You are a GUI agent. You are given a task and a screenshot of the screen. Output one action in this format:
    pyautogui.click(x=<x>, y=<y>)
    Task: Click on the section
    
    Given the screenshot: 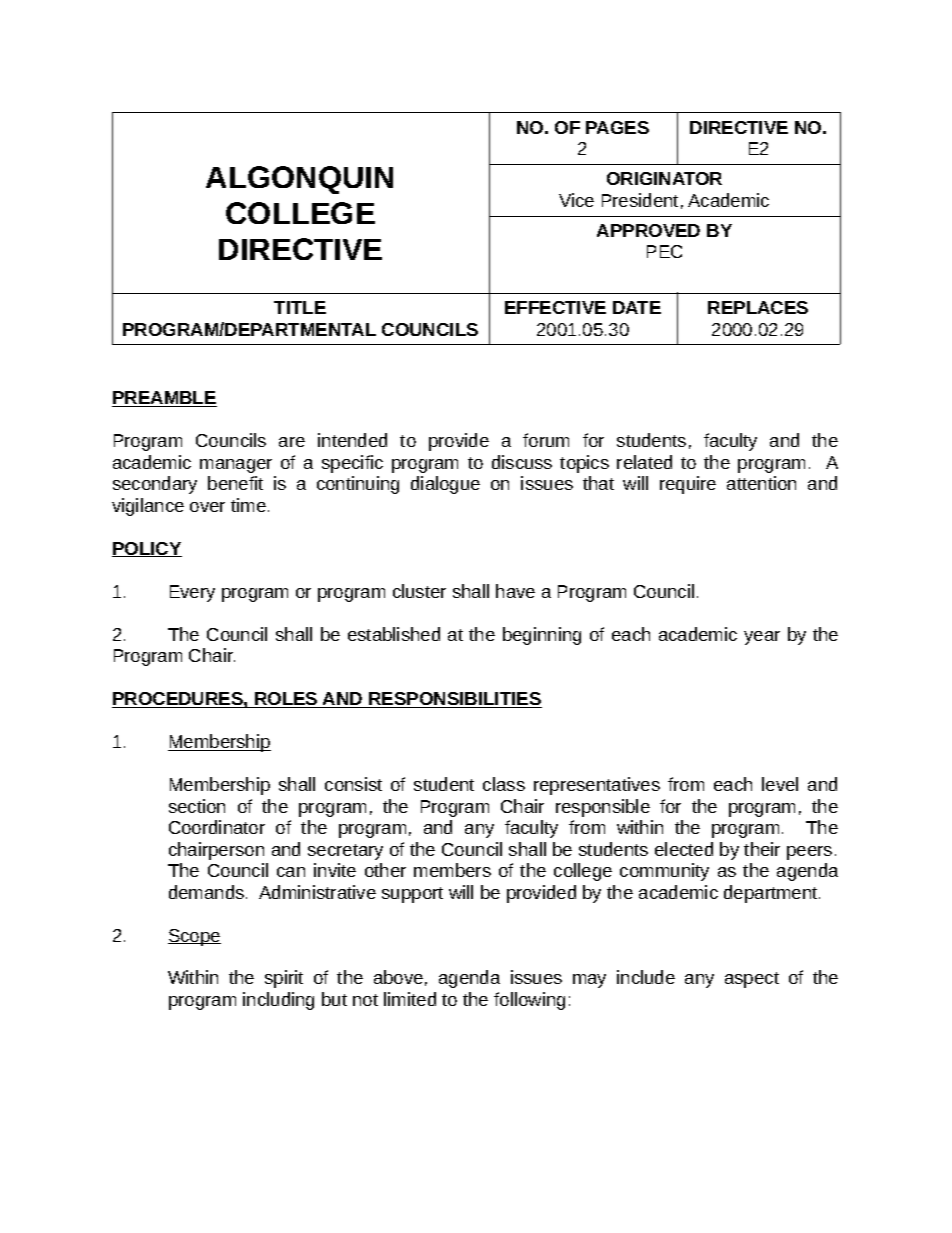 What is the action you would take?
    pyautogui.click(x=197, y=806)
